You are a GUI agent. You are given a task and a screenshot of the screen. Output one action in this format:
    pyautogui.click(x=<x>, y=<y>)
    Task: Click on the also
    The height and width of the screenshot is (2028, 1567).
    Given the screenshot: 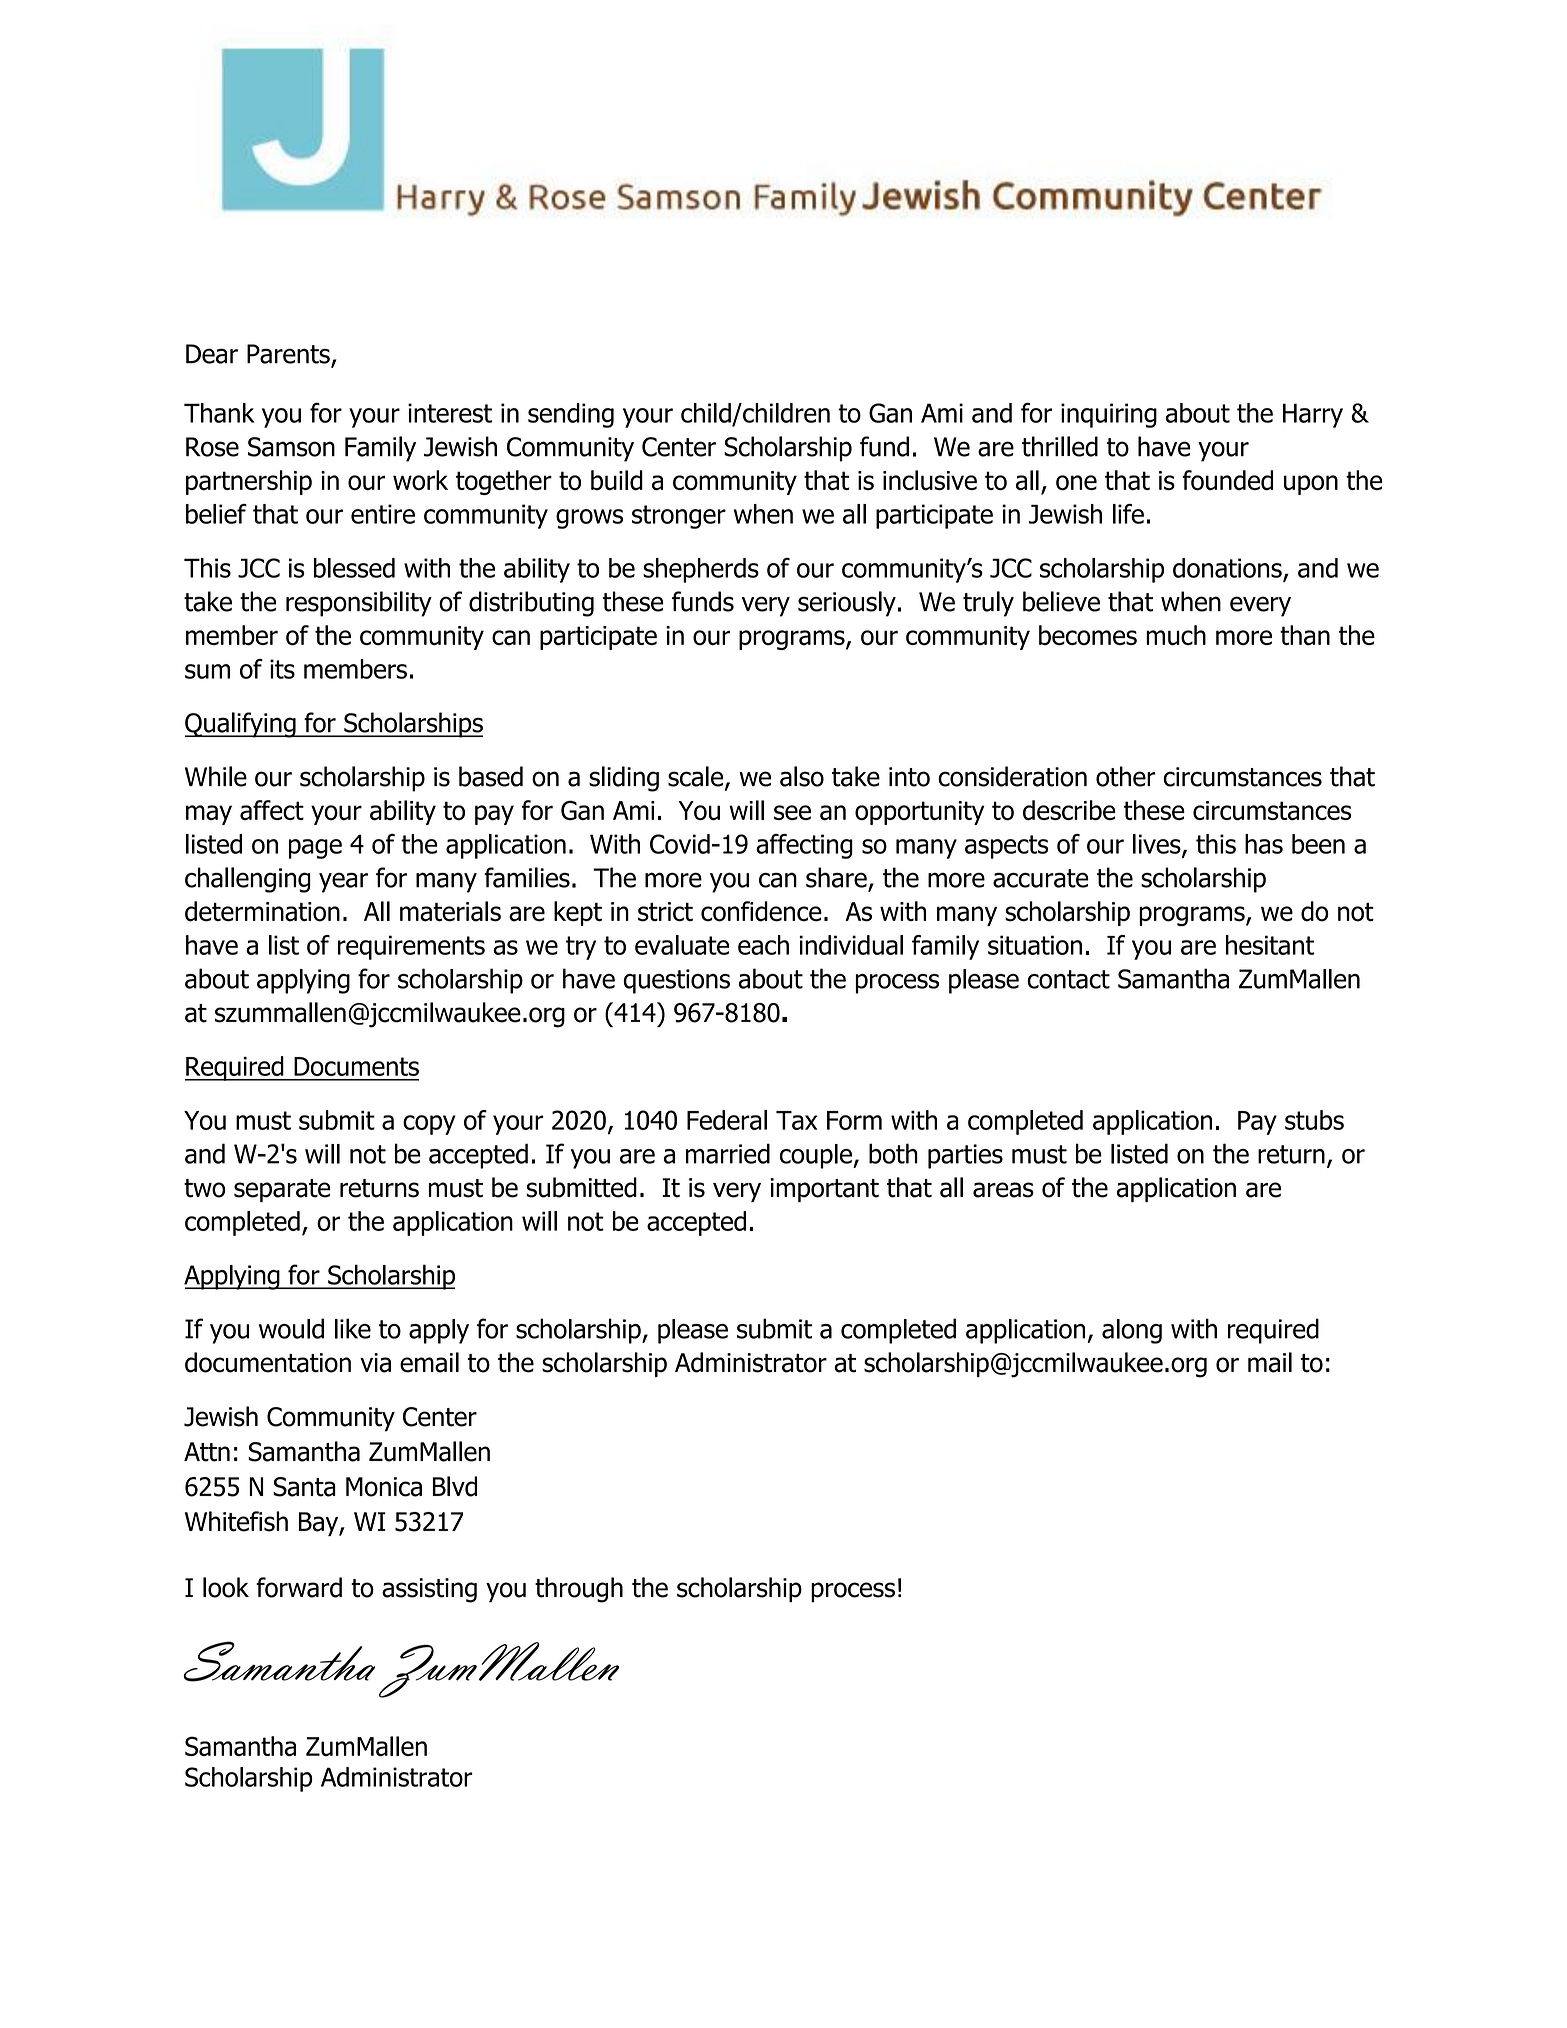 What is the action you would take?
    pyautogui.click(x=802, y=776)
